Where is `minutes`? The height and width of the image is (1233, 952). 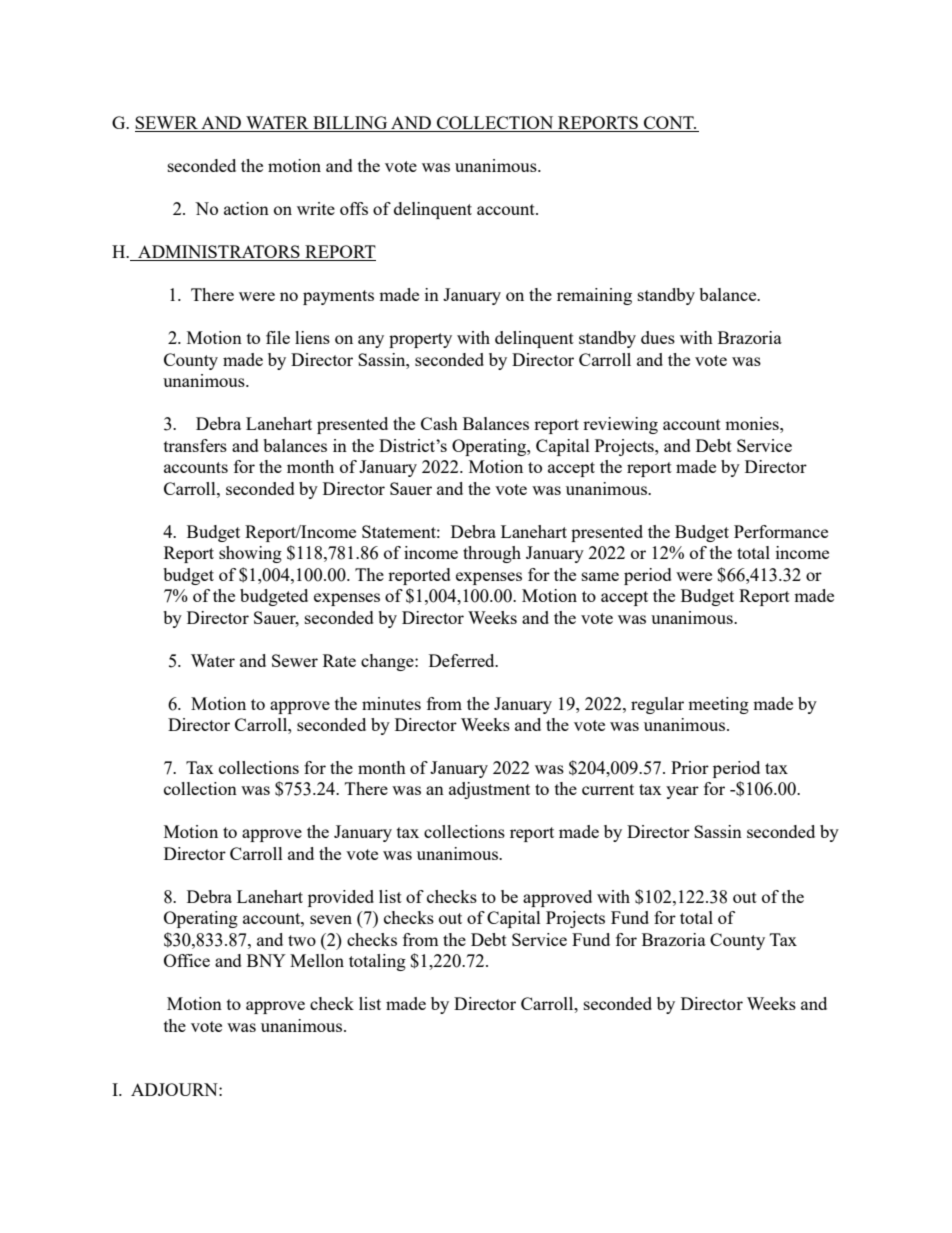 minutes is located at coordinates (391, 703).
